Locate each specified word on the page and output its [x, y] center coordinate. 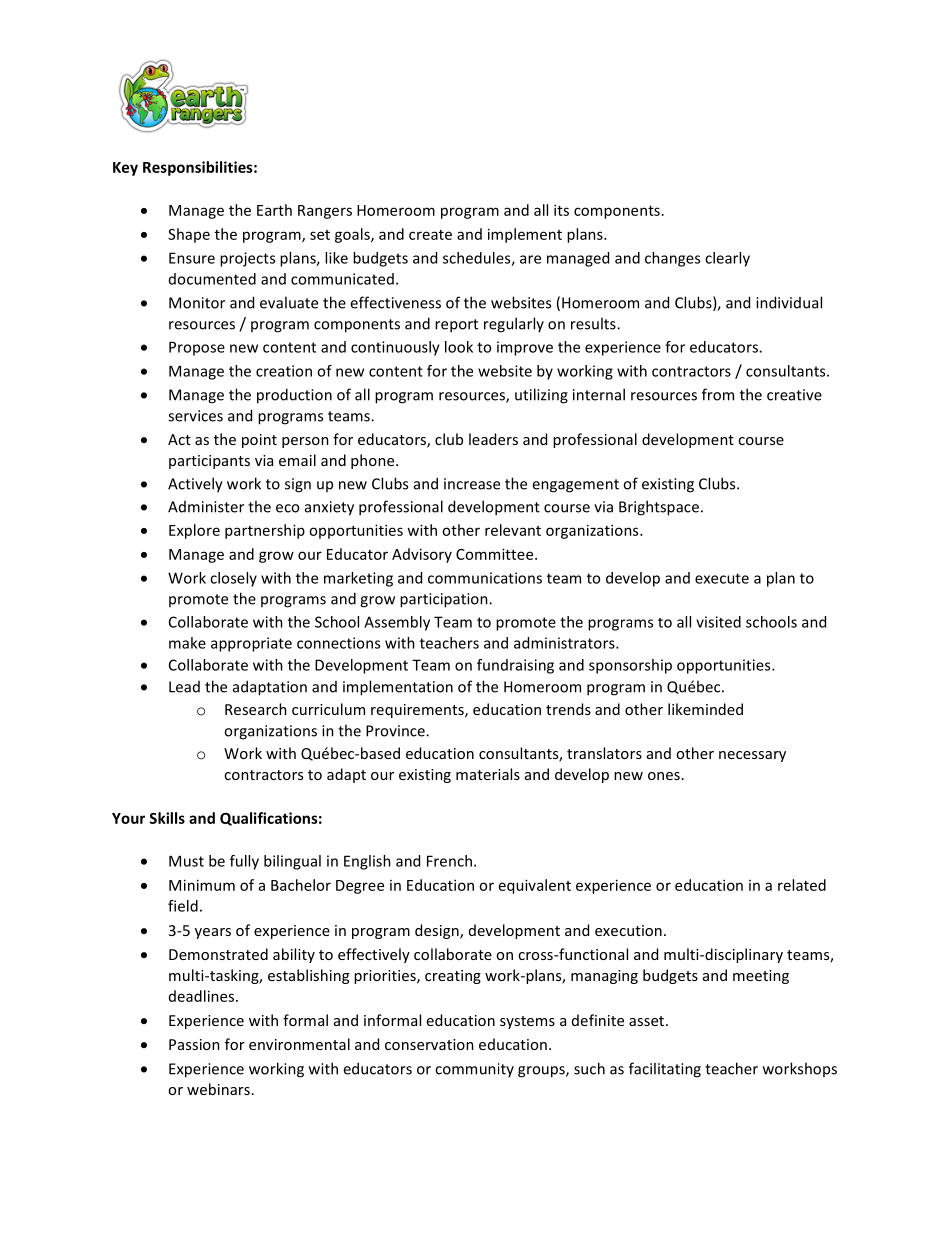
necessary [752, 756]
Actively [195, 485]
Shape [189, 235]
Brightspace [659, 508]
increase [472, 484]
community [474, 1070]
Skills [167, 818]
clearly [727, 259]
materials [488, 774]
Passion [194, 1044]
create [430, 235]
